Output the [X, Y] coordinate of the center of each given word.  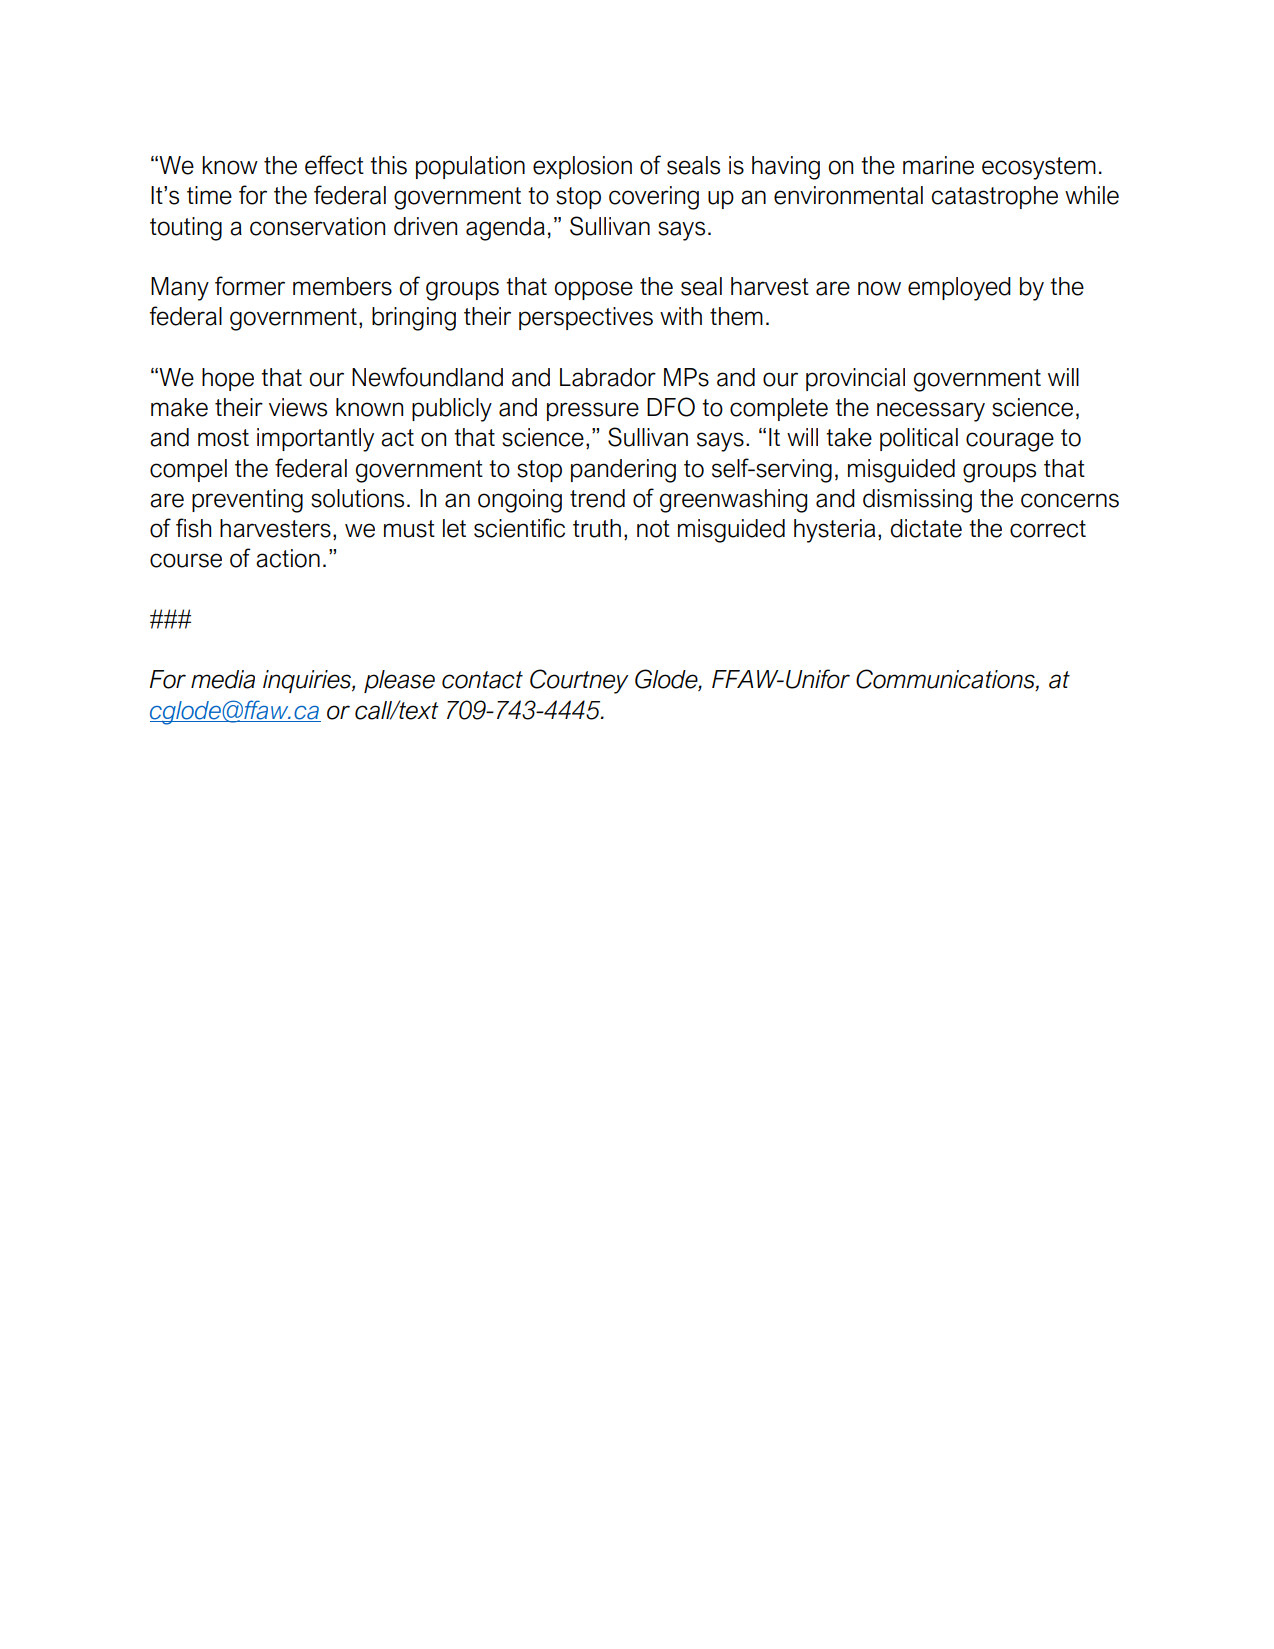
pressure [593, 411]
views [298, 407]
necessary [931, 412]
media [223, 679]
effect [334, 165]
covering [654, 198]
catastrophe [995, 197]
